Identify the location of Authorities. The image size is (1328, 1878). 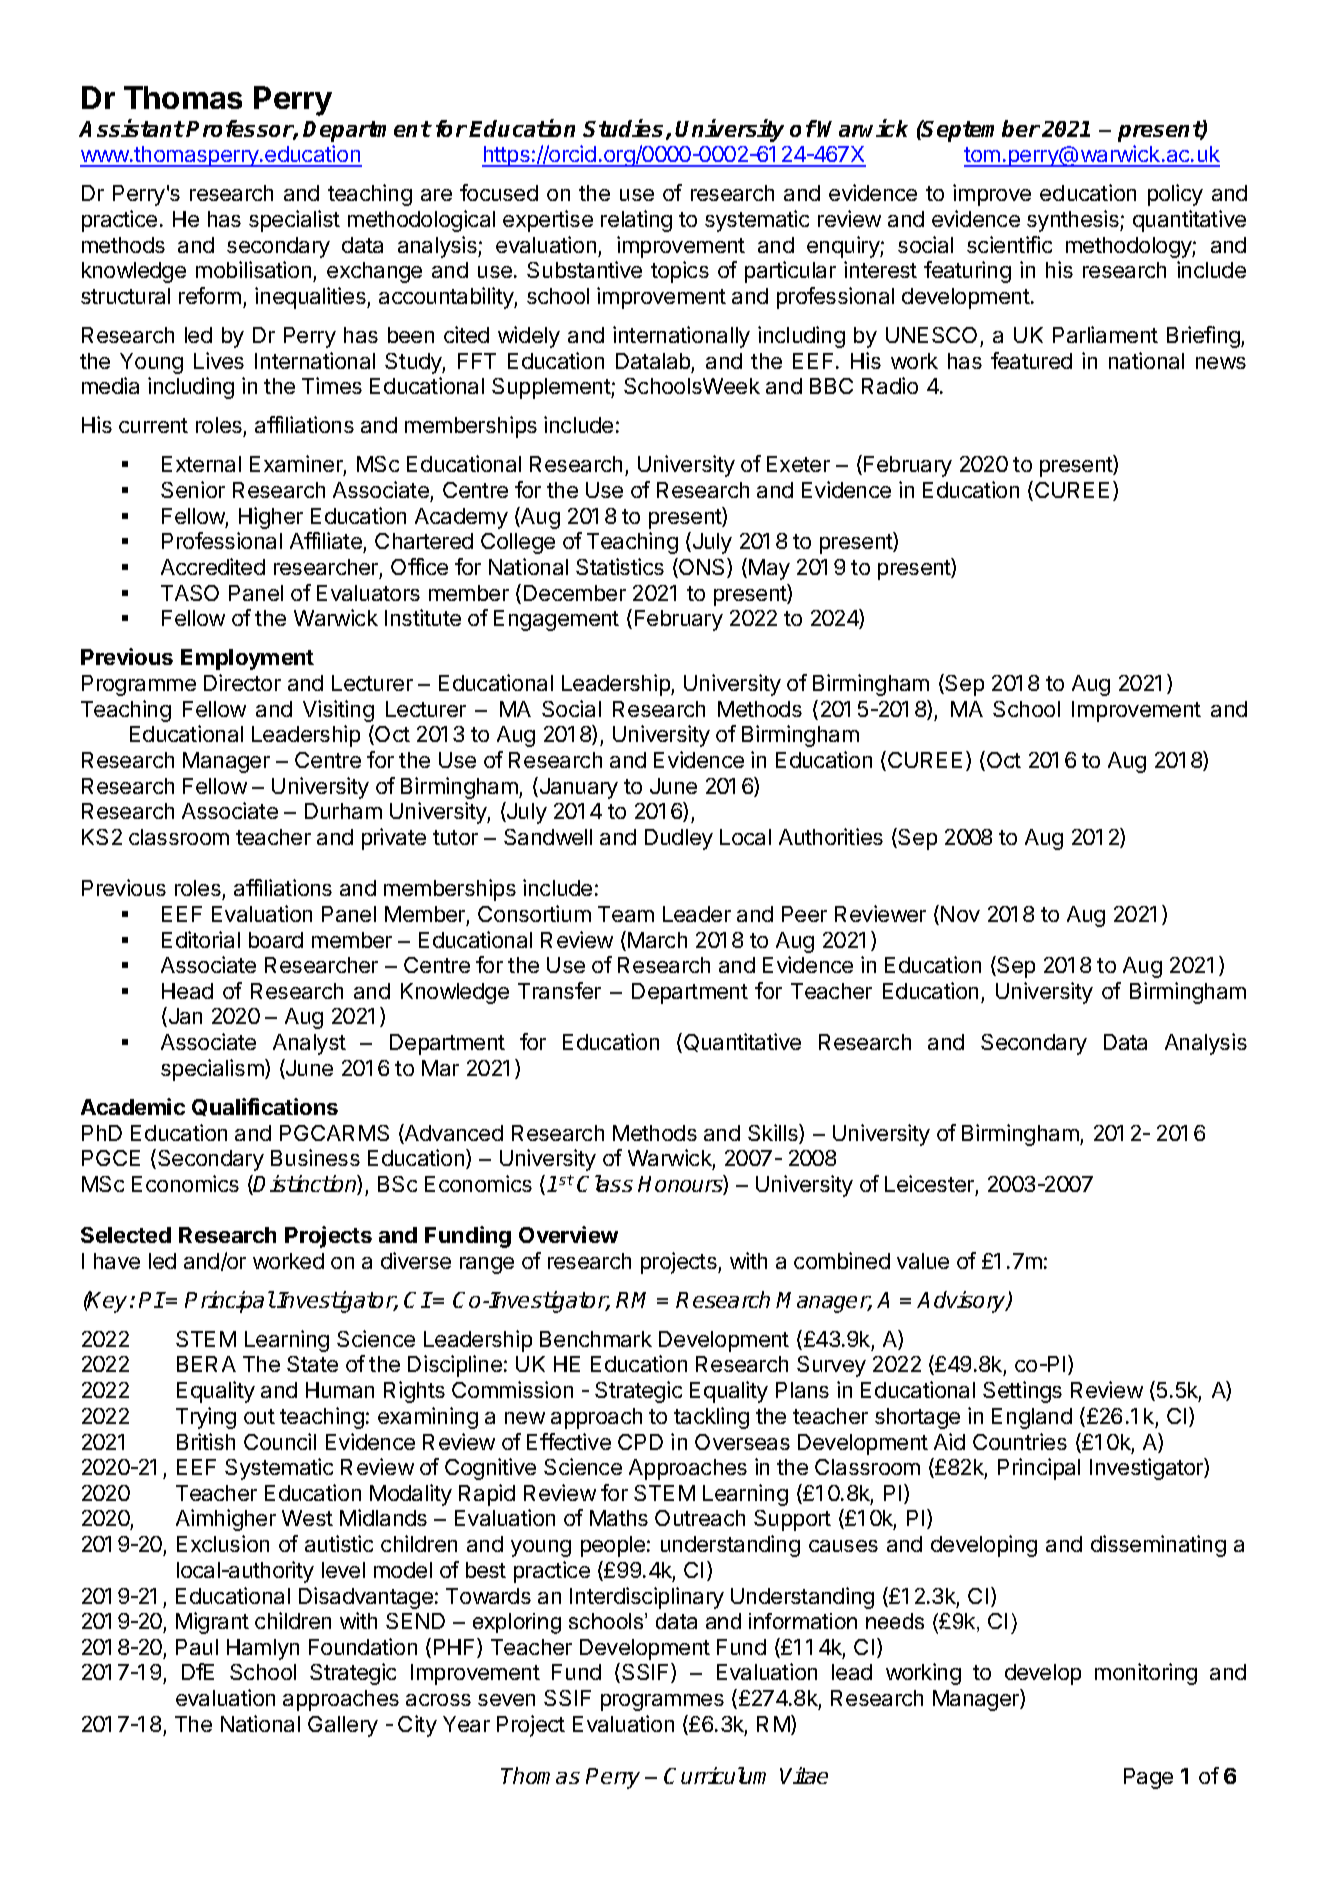
(831, 836).
